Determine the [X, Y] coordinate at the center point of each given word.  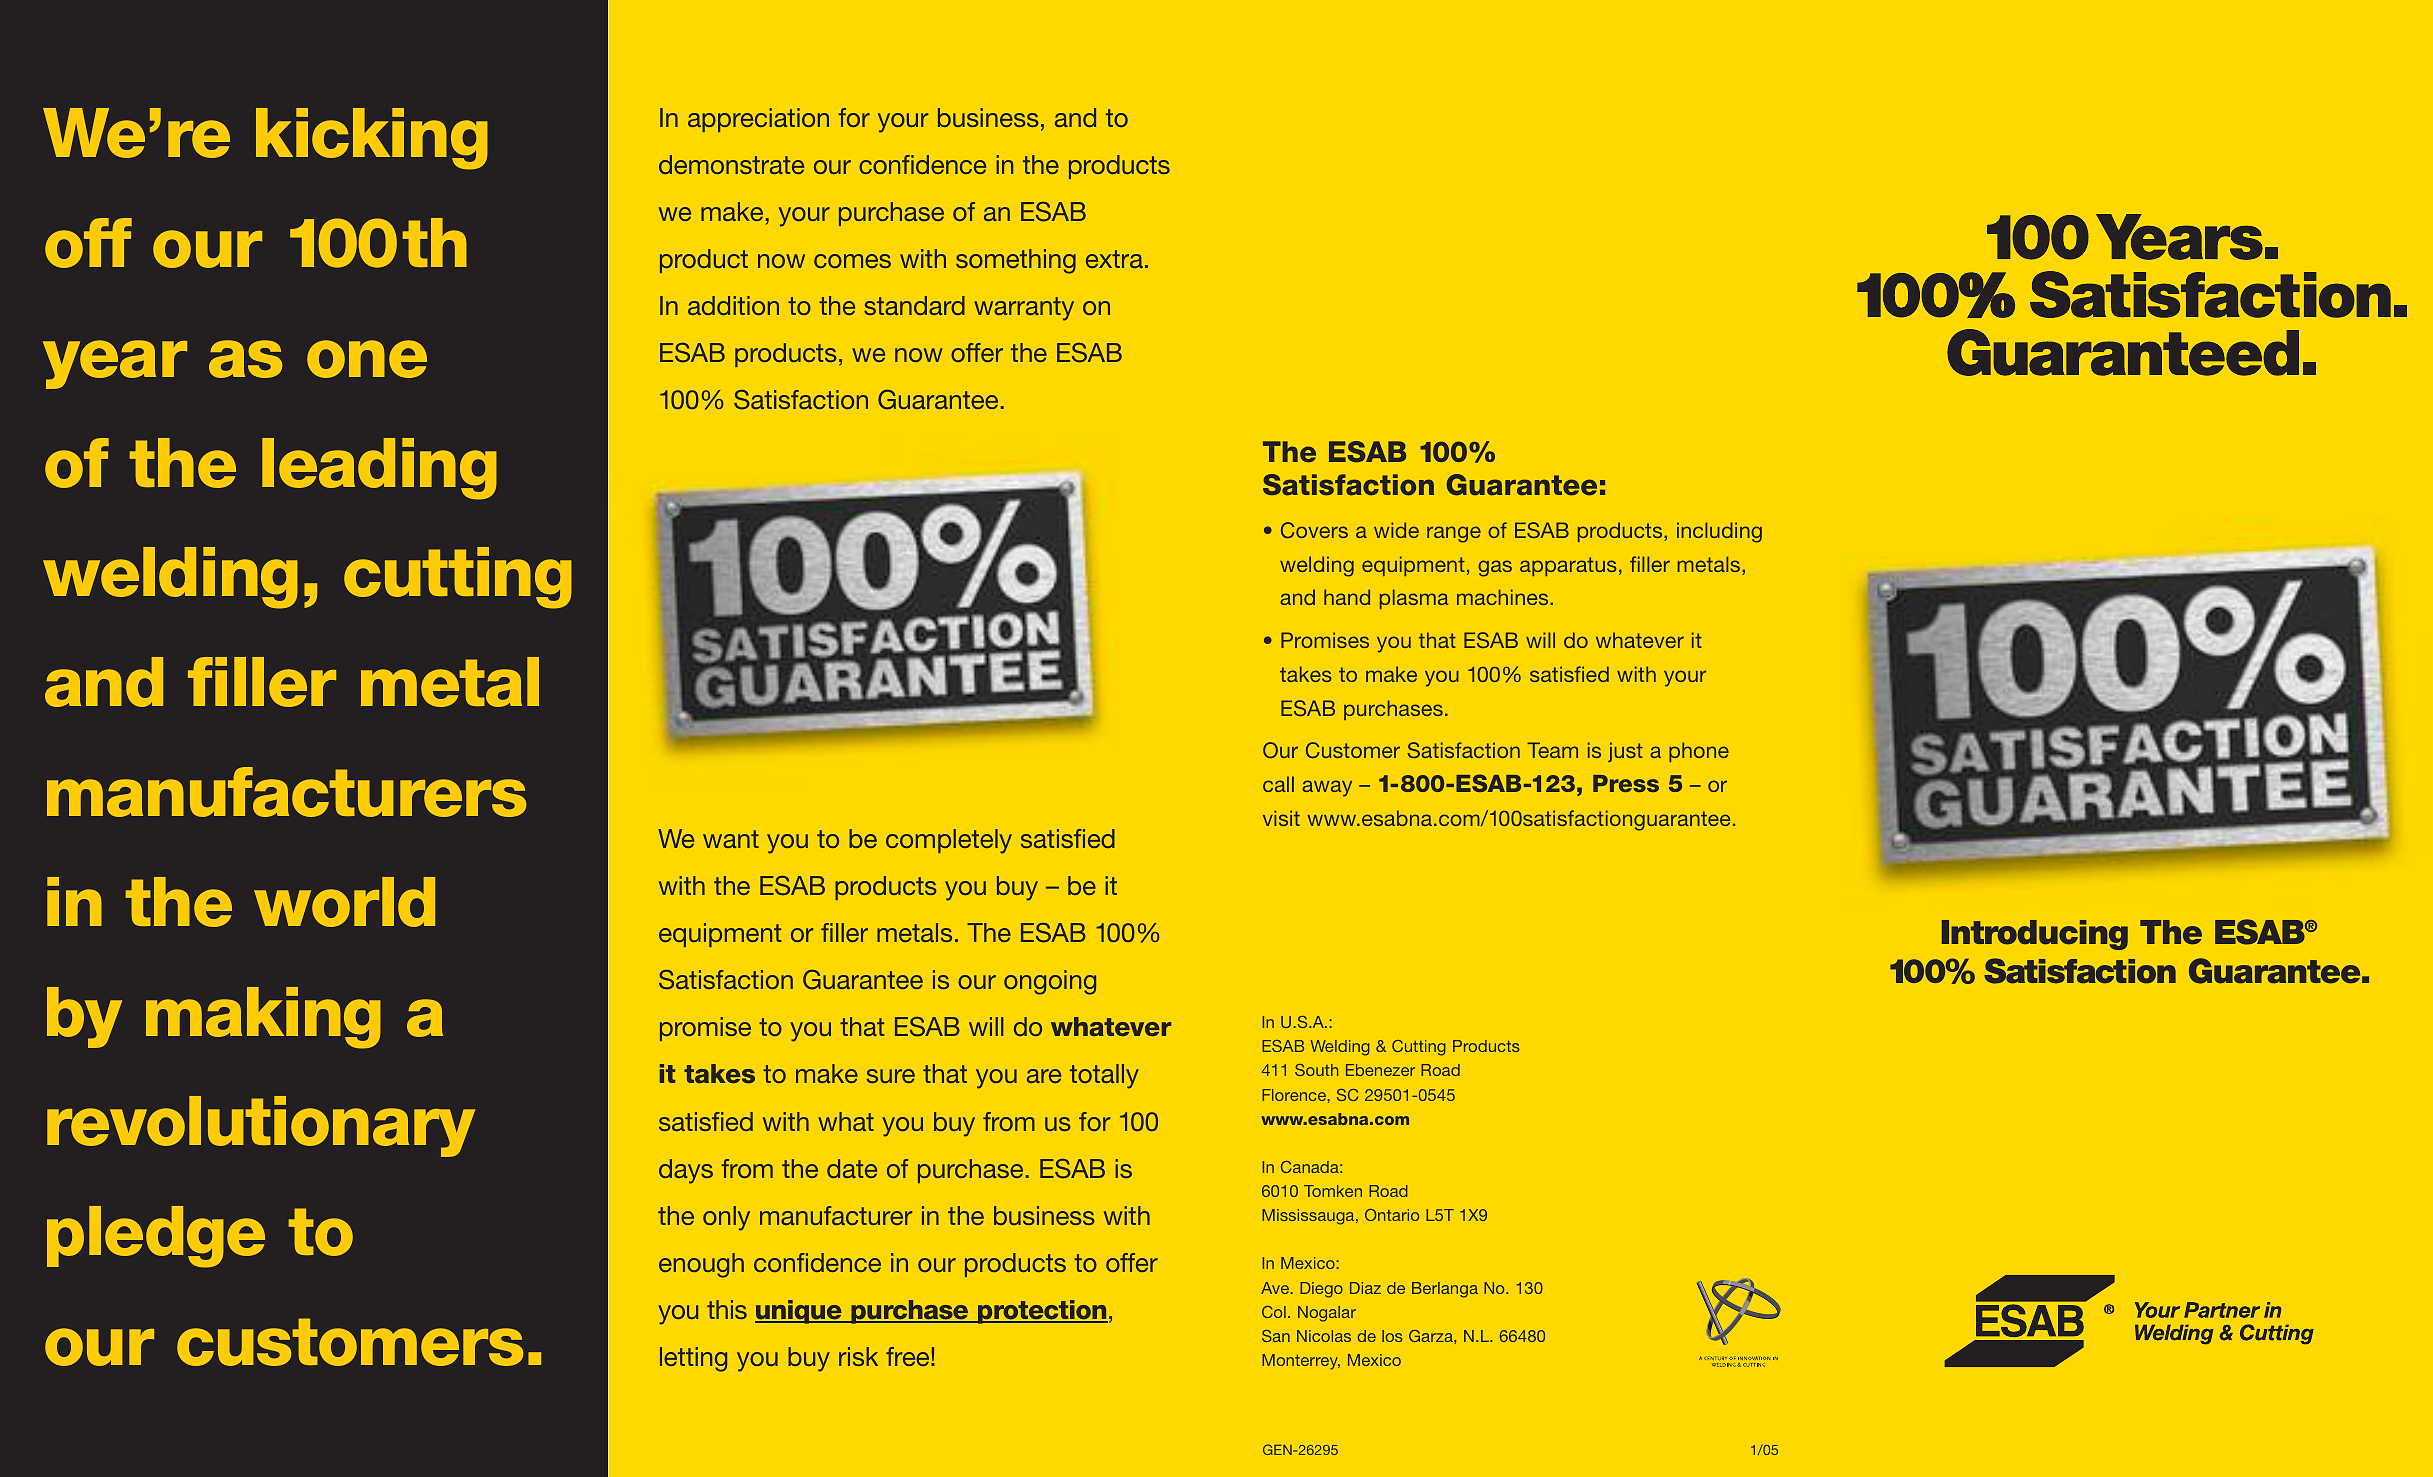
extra [1114, 259]
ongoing [1050, 982]
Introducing [2035, 935]
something [1016, 261]
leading [379, 469]
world [344, 902]
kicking [372, 139]
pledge [156, 1237]
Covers [1314, 530]
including [1719, 532]
